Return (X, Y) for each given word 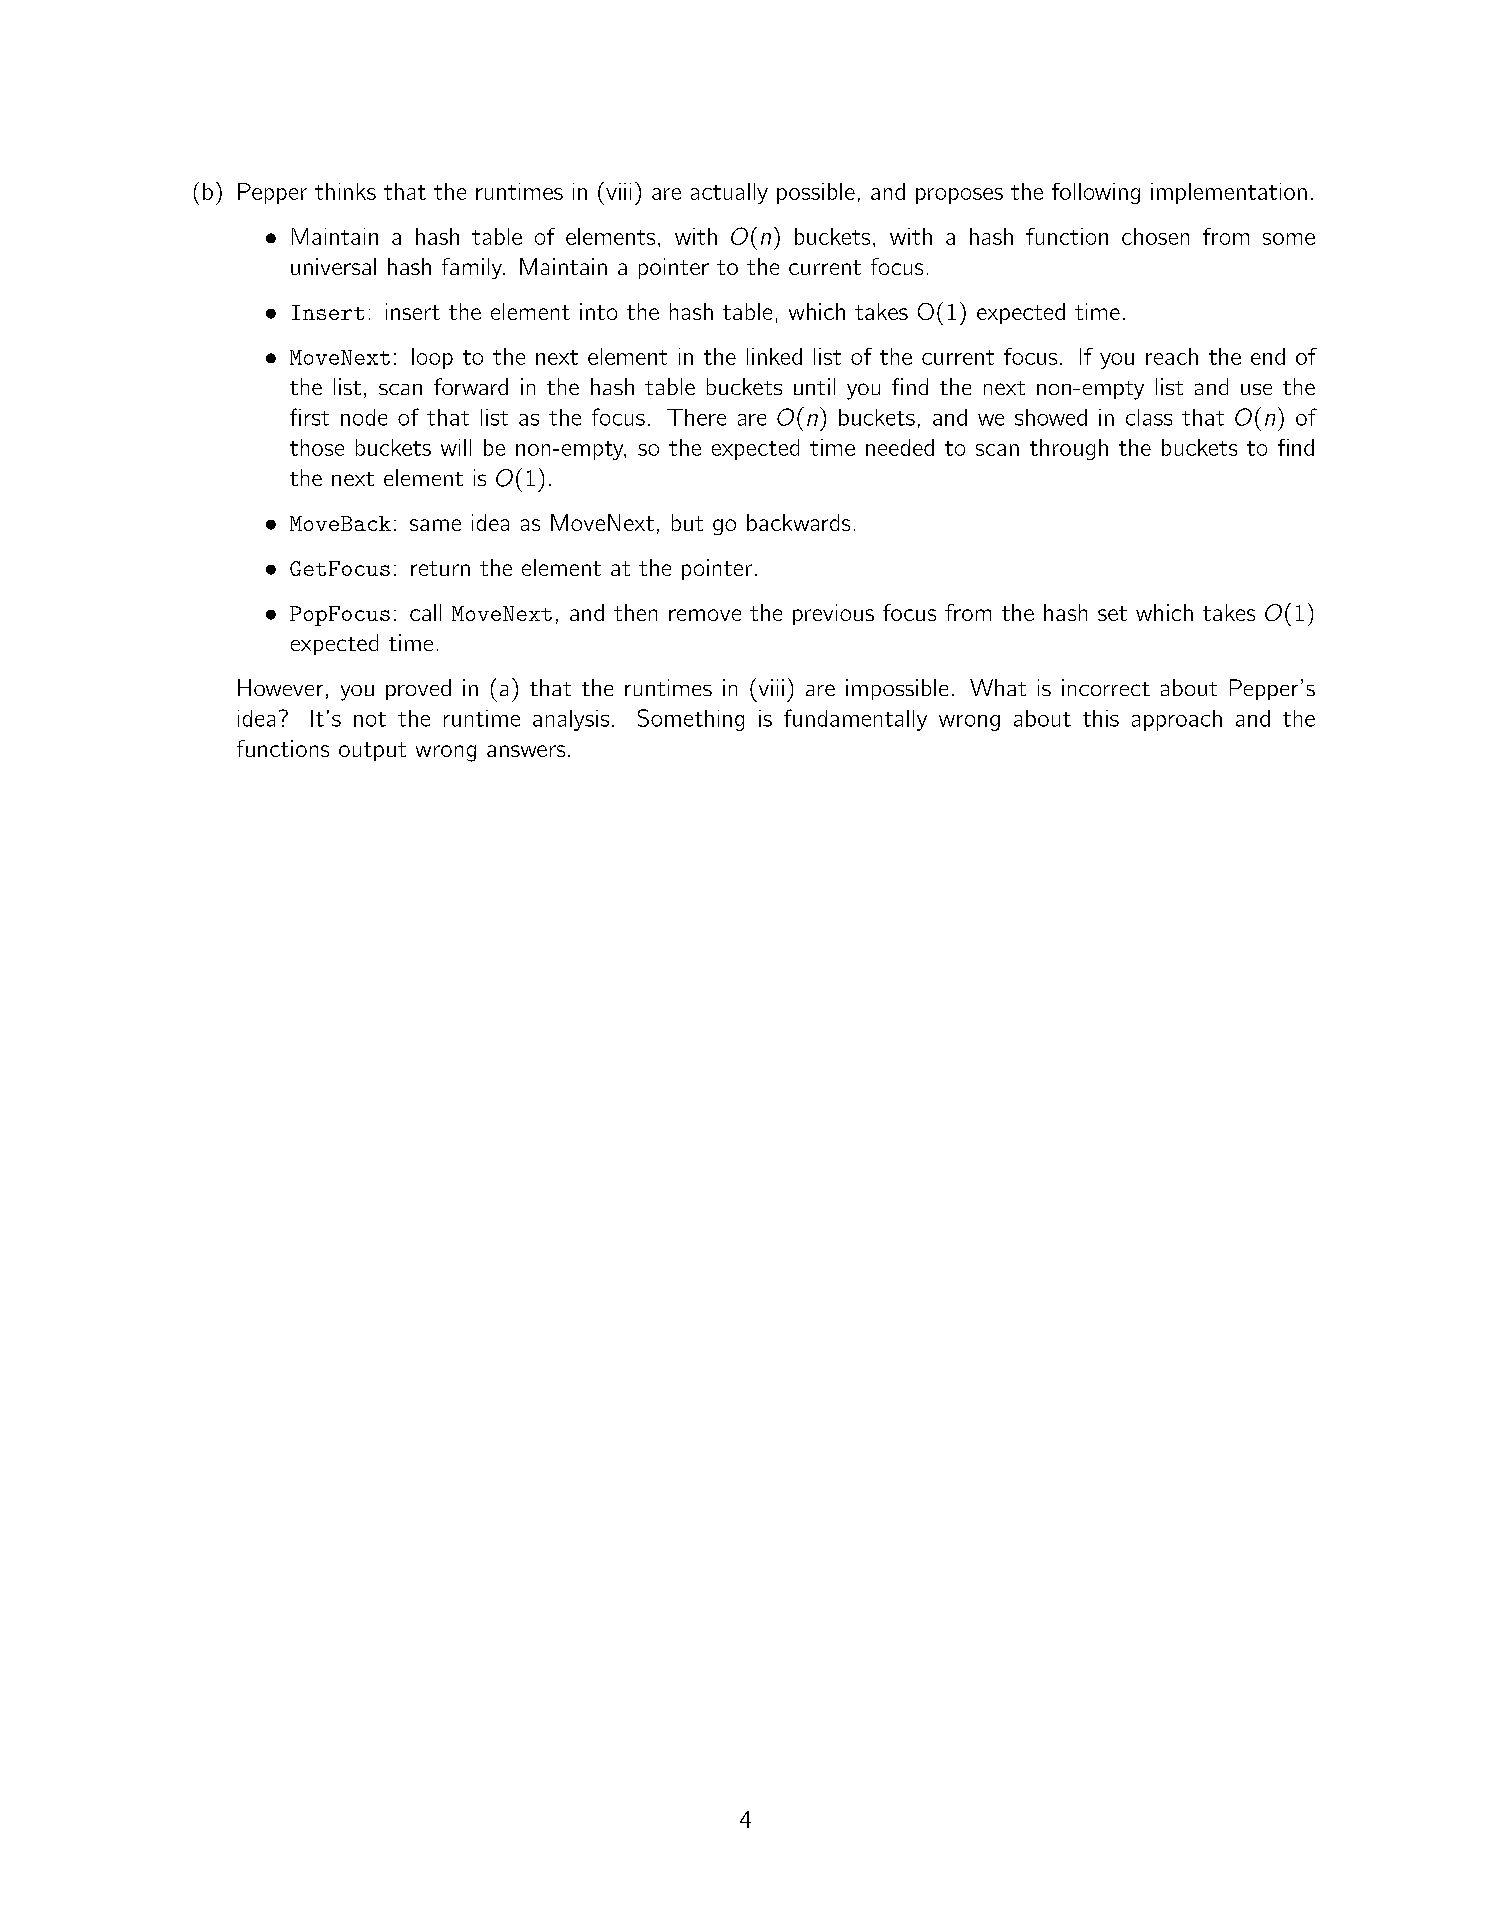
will (456, 447)
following (1096, 193)
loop (432, 358)
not (370, 719)
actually (729, 193)
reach (1172, 356)
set (1112, 613)
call (425, 612)
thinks (345, 191)
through (1069, 449)
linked (774, 356)
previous (833, 614)
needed (900, 447)
